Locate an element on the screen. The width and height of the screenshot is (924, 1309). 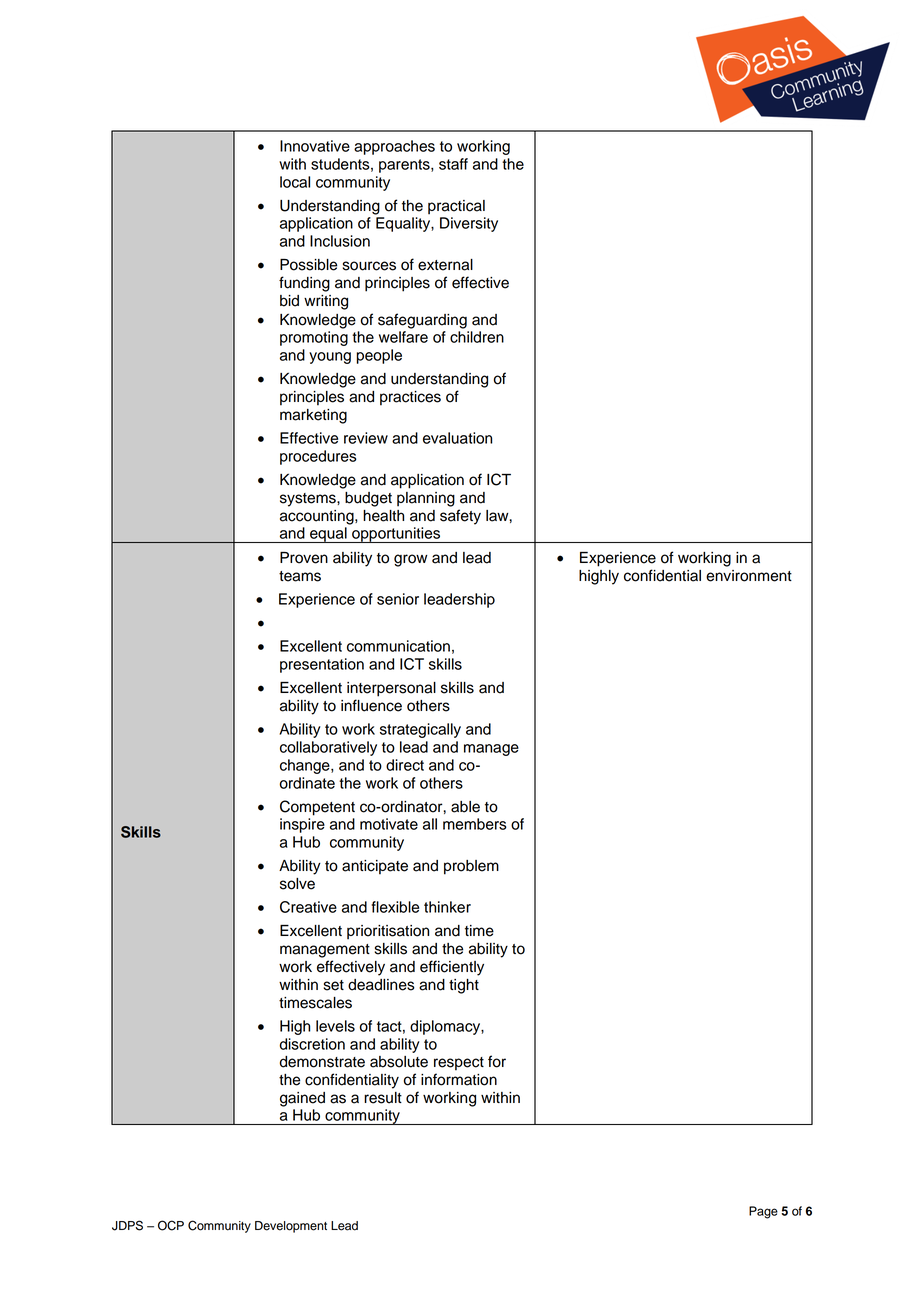
Development is located at coordinates (291, 1227).
